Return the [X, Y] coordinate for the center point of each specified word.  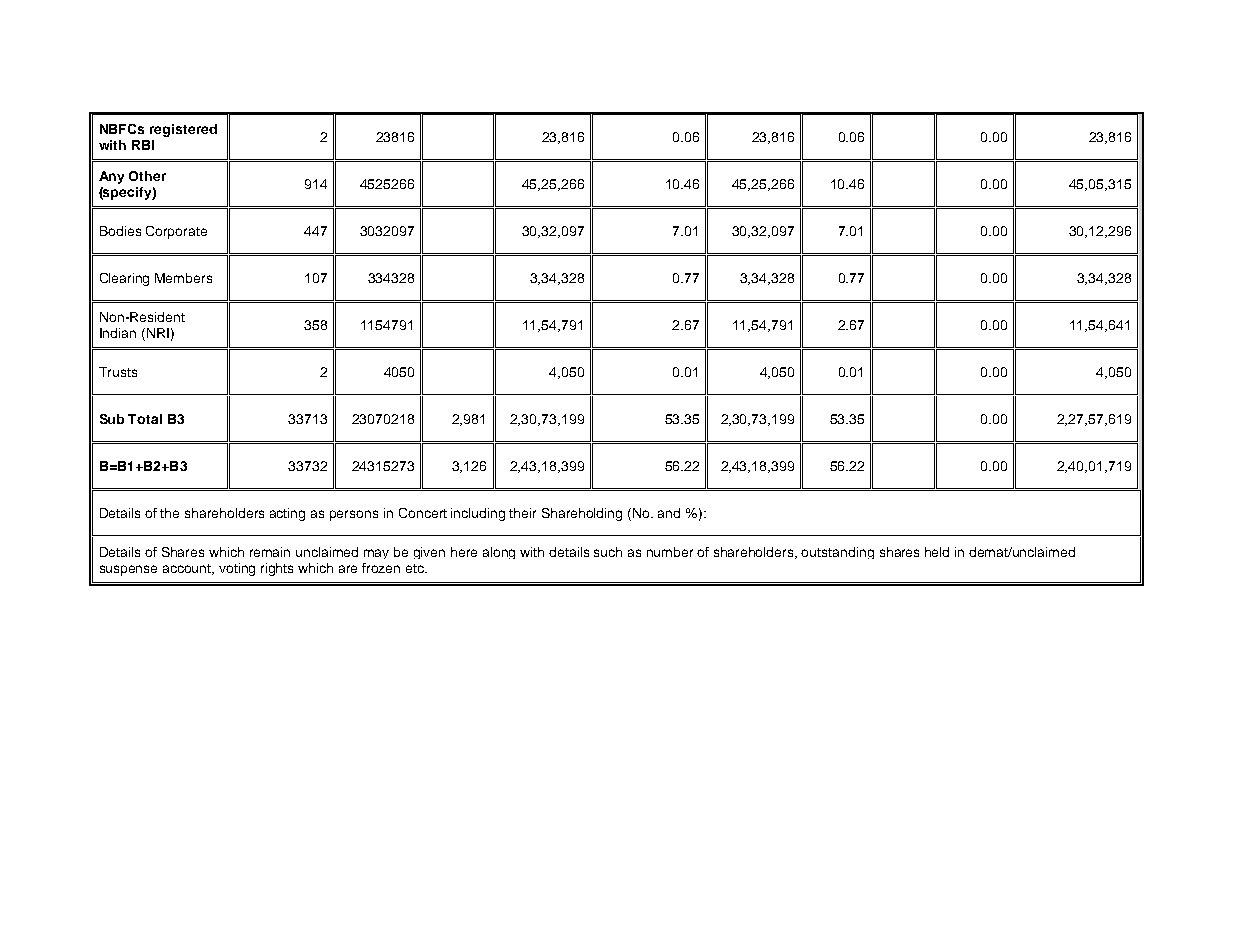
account [188, 569]
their [522, 513]
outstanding [837, 553]
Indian [118, 333]
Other [147, 176]
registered [183, 130]
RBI [143, 145]
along [499, 553]
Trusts [118, 372]
